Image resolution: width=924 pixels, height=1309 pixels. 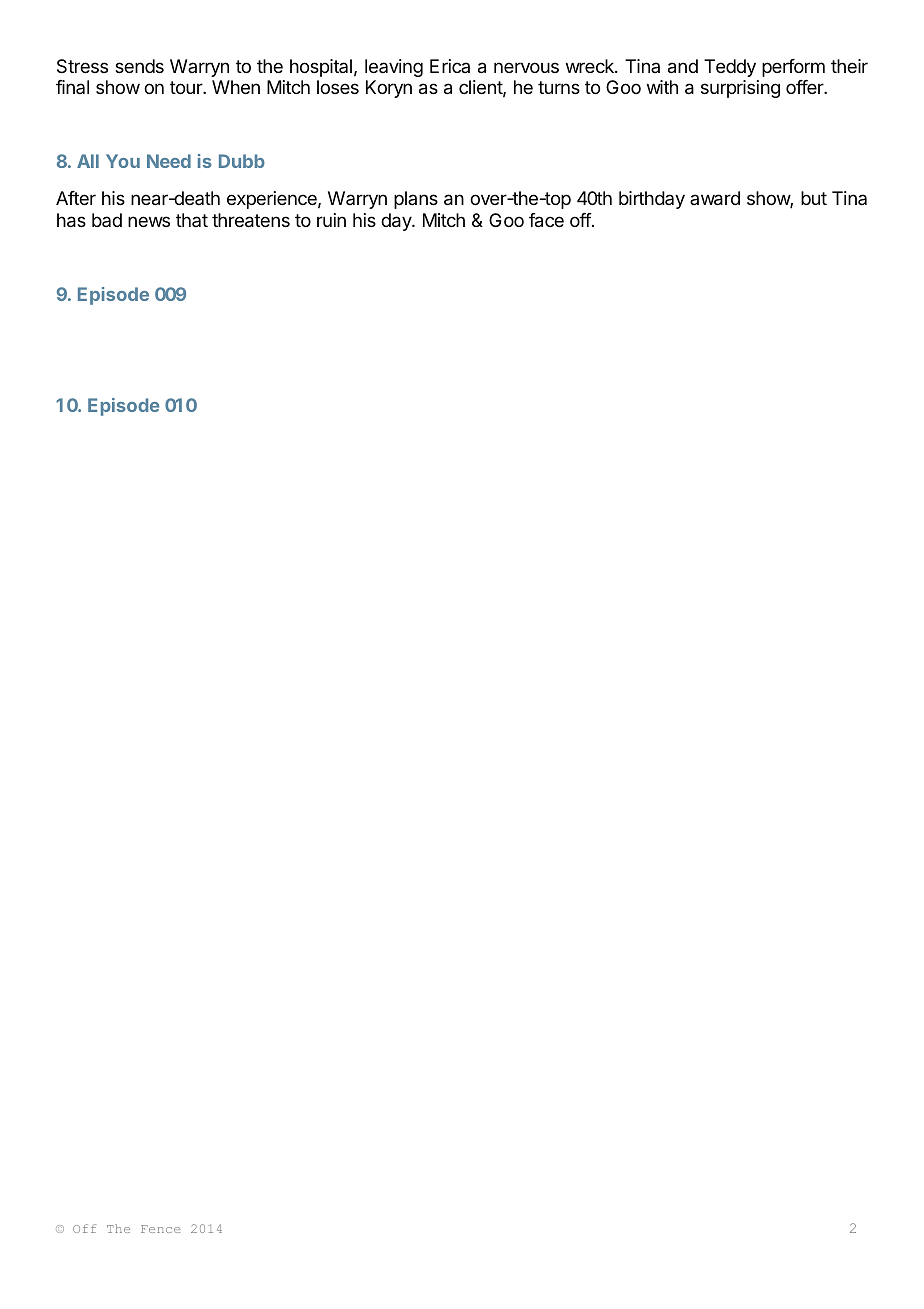 What do you see at coordinates (814, 198) in the document?
I see `but` at bounding box center [814, 198].
